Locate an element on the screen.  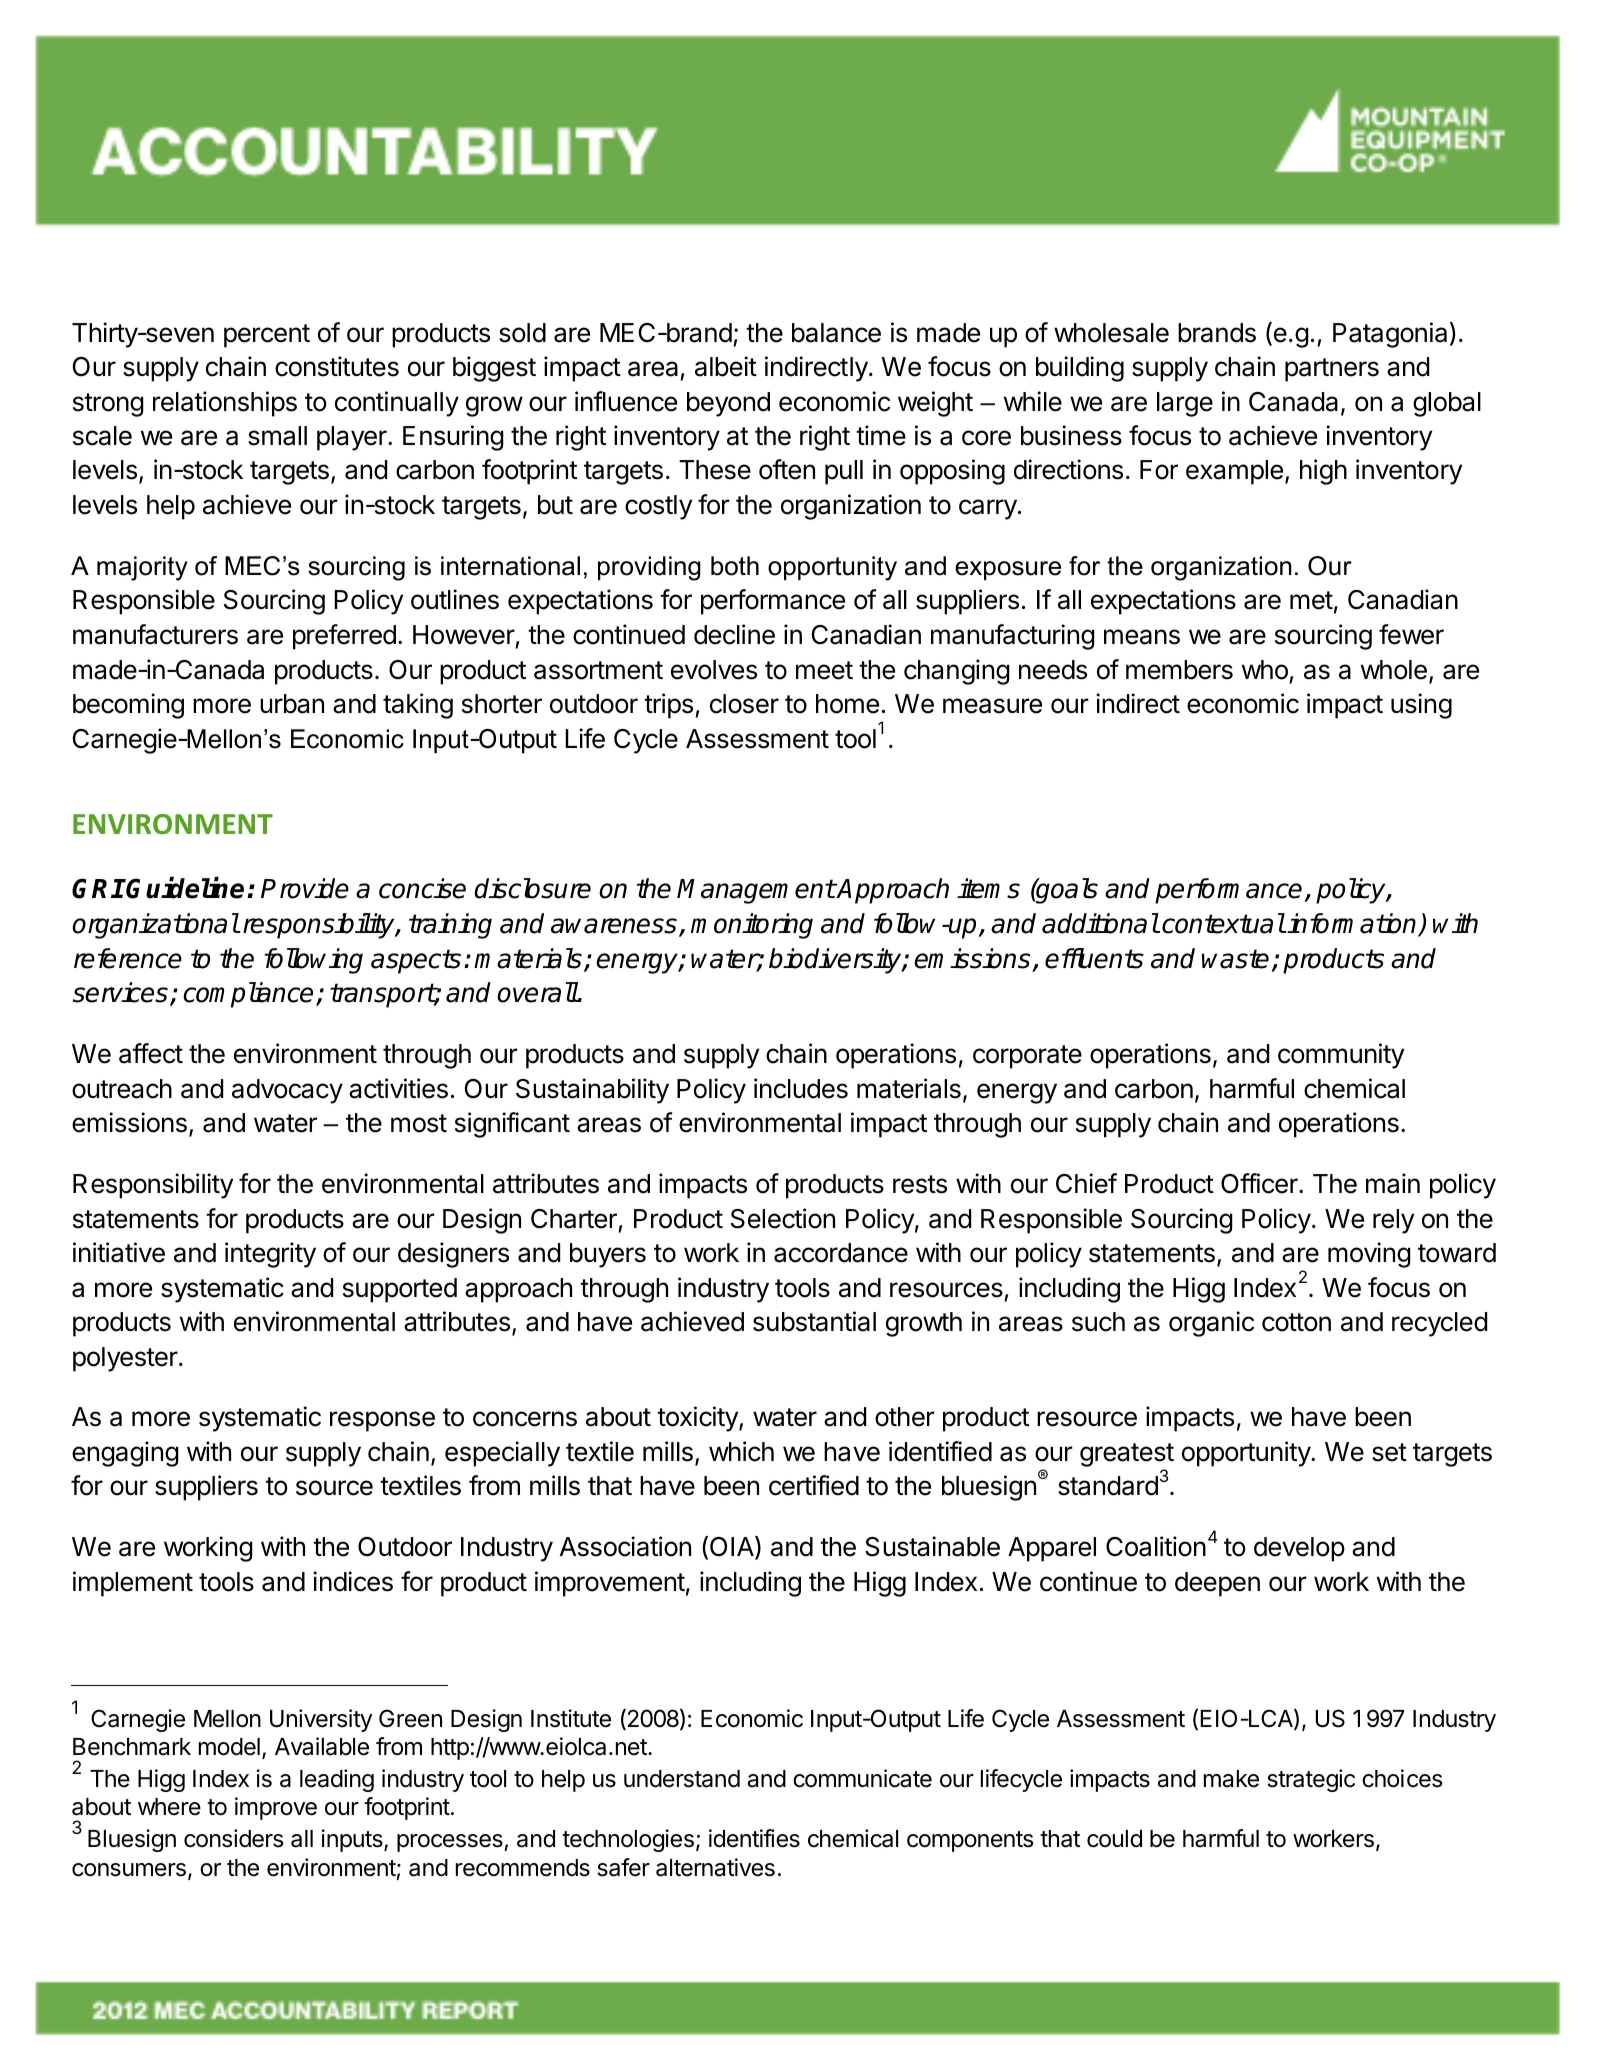
considers is located at coordinates (233, 1838).
